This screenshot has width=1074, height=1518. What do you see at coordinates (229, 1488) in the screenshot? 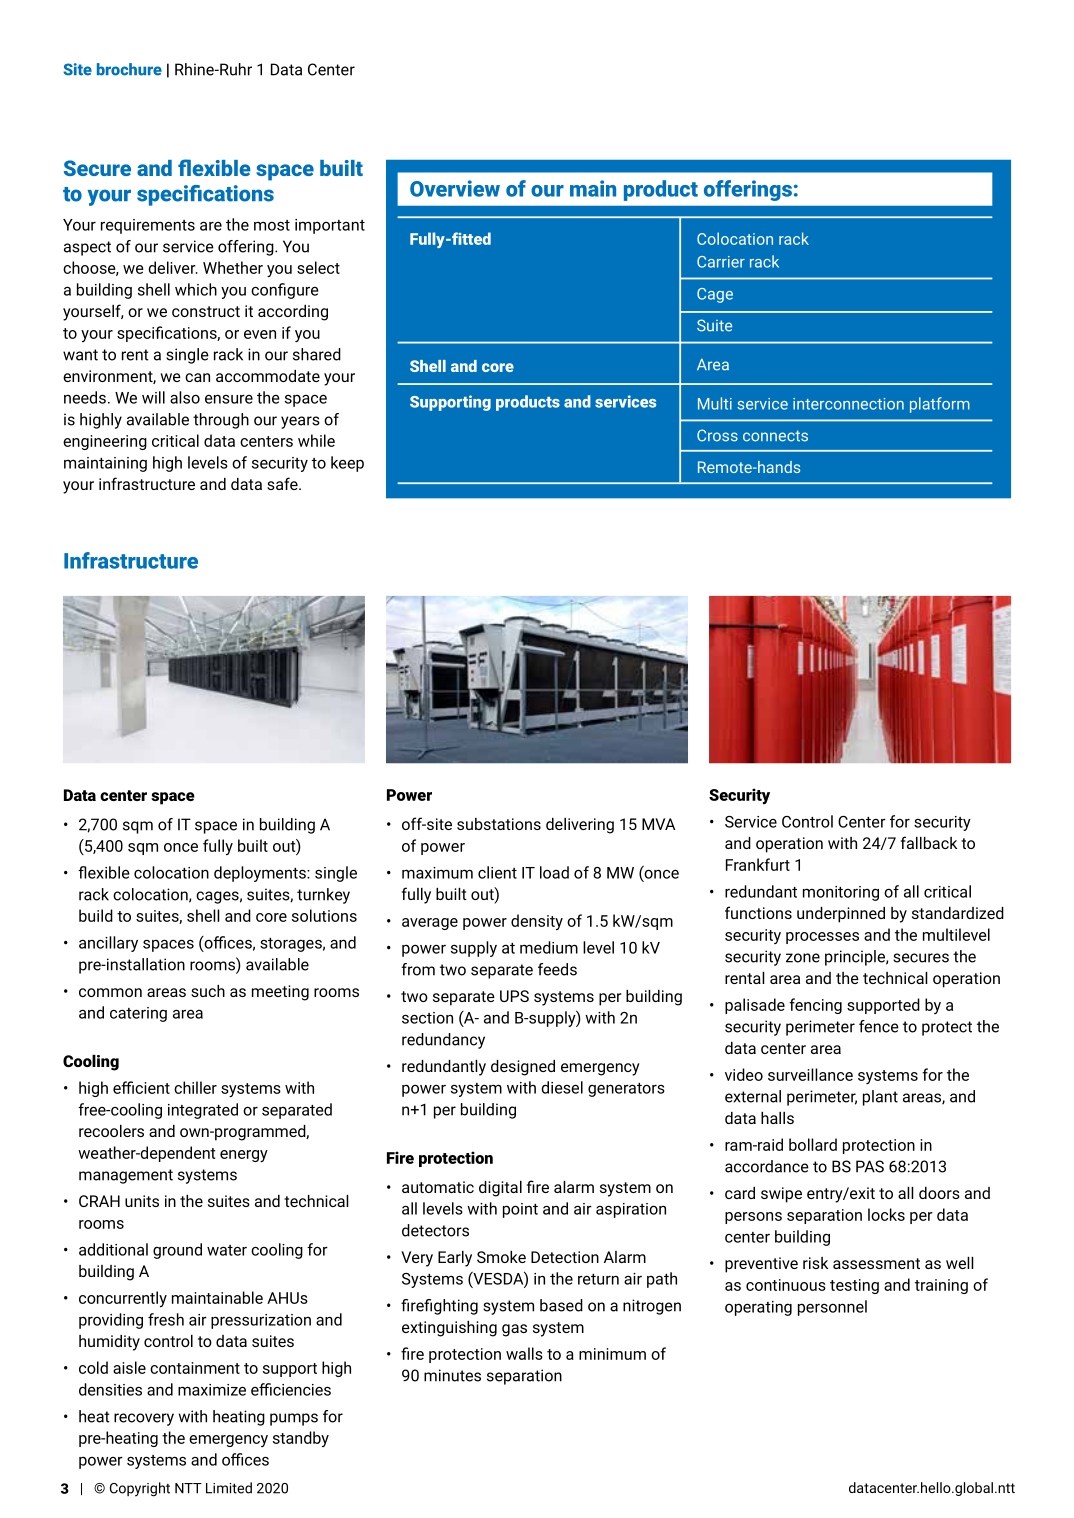
I see `Limited` at bounding box center [229, 1488].
